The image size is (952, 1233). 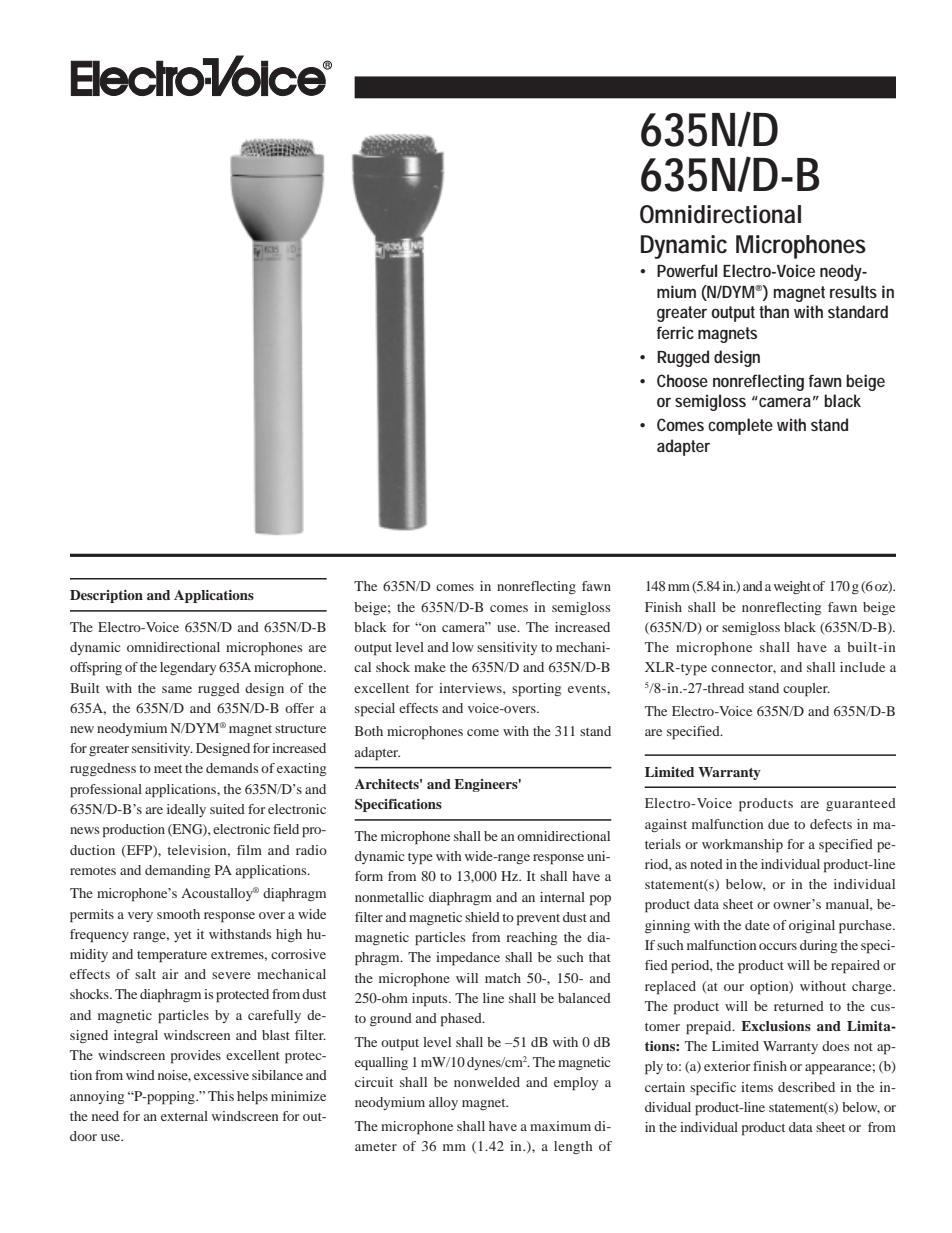 What do you see at coordinates (468, 959) in the screenshot?
I see `impedance` at bounding box center [468, 959].
